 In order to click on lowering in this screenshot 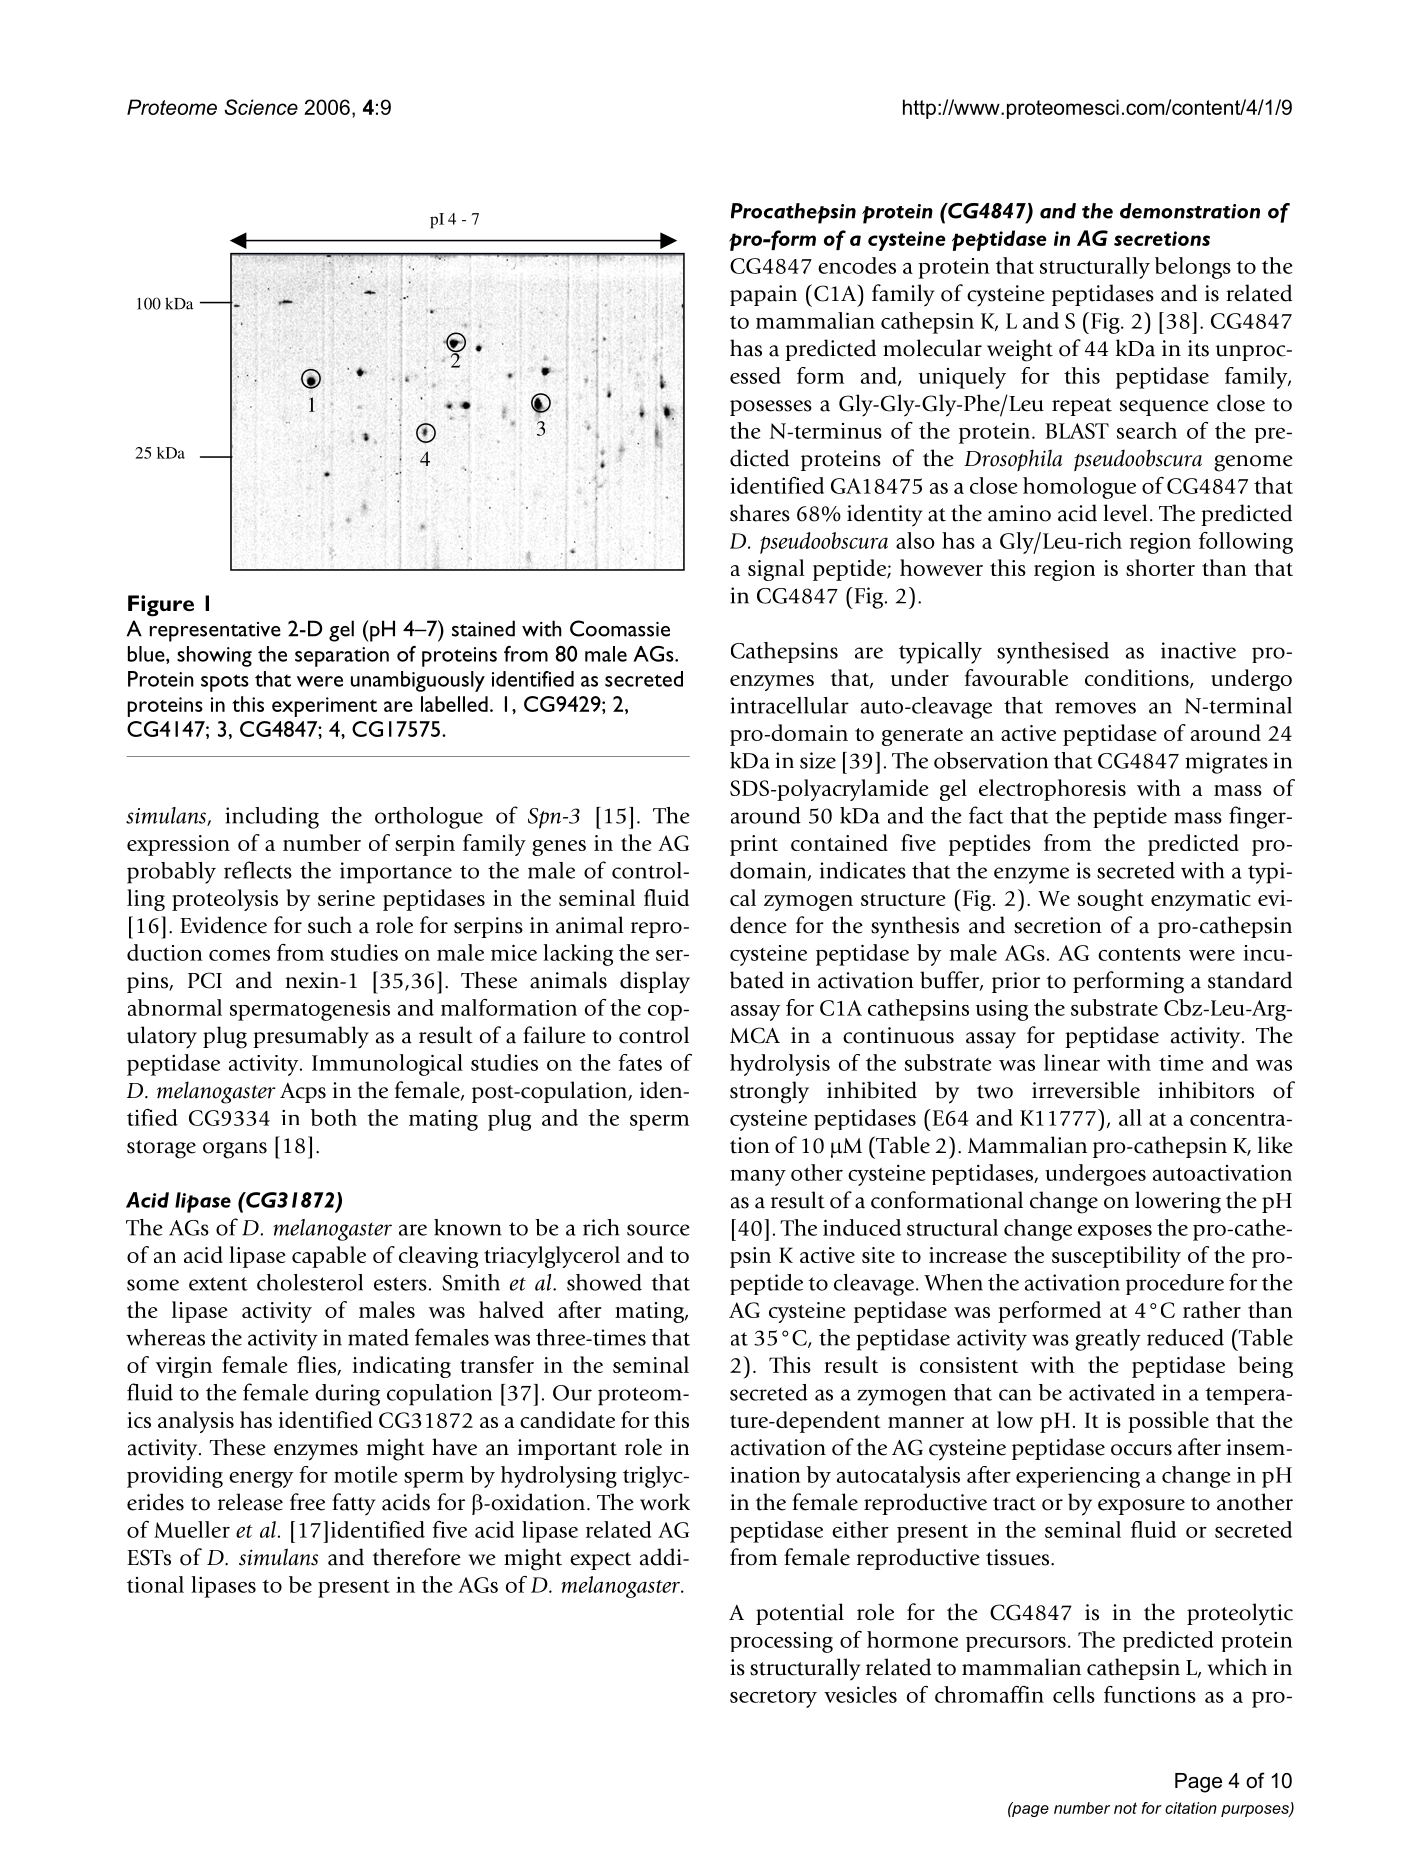, I will do `click(1178, 1202)`.
